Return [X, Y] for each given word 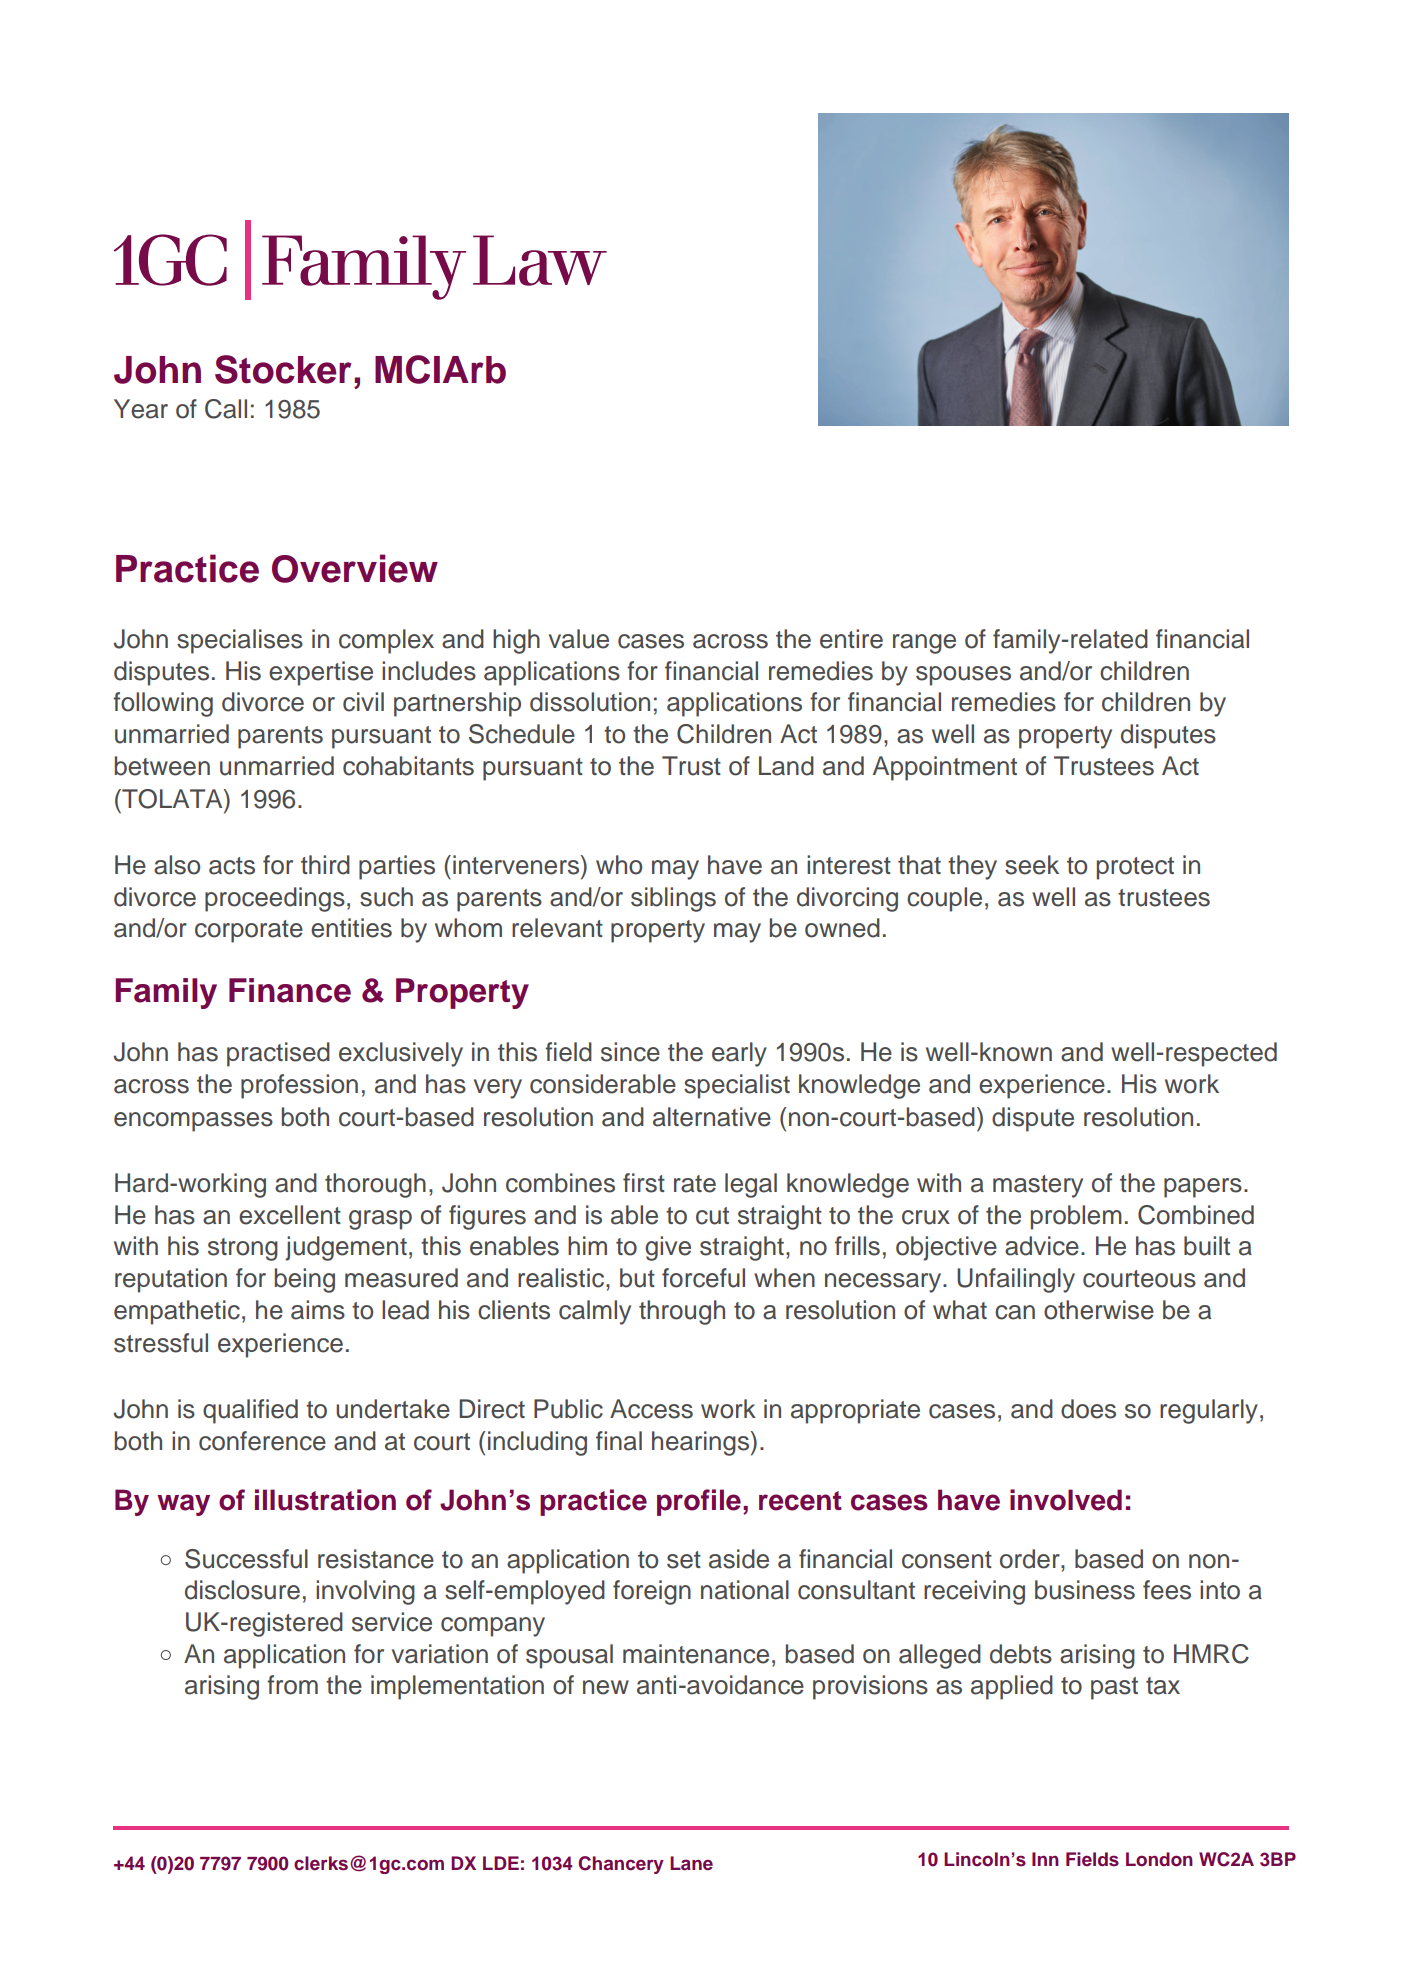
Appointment [945, 768]
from [292, 1685]
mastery [1038, 1186]
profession [299, 1086]
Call [226, 409]
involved [1066, 1500]
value [579, 639]
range [924, 644]
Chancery [621, 1865]
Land [786, 766]
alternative [712, 1117]
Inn [1045, 1859]
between [162, 766]
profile [699, 1502]
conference [262, 1441]
